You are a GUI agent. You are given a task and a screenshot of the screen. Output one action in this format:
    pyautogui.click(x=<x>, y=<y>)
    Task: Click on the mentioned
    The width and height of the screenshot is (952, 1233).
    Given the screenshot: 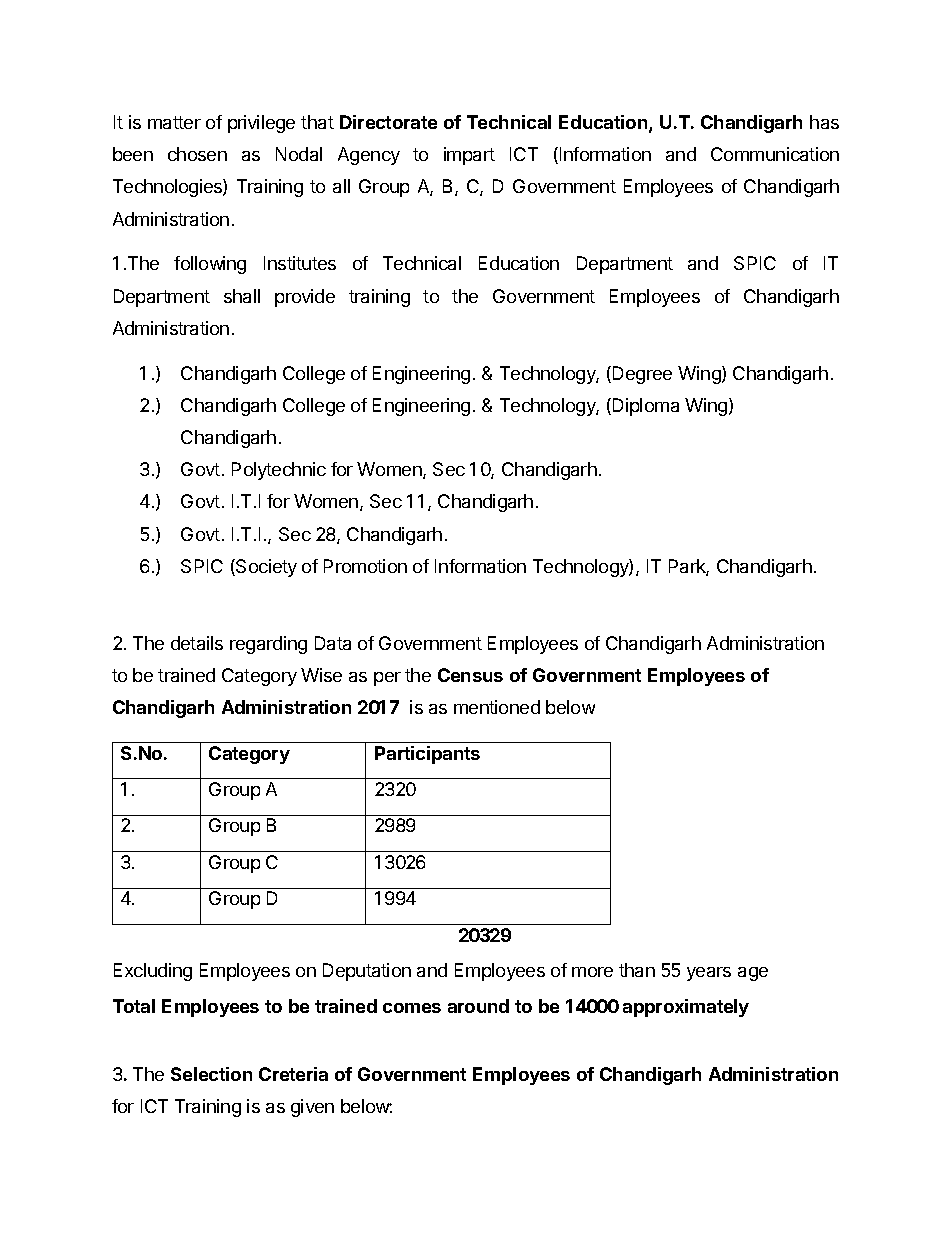 What is the action you would take?
    pyautogui.click(x=497, y=707)
